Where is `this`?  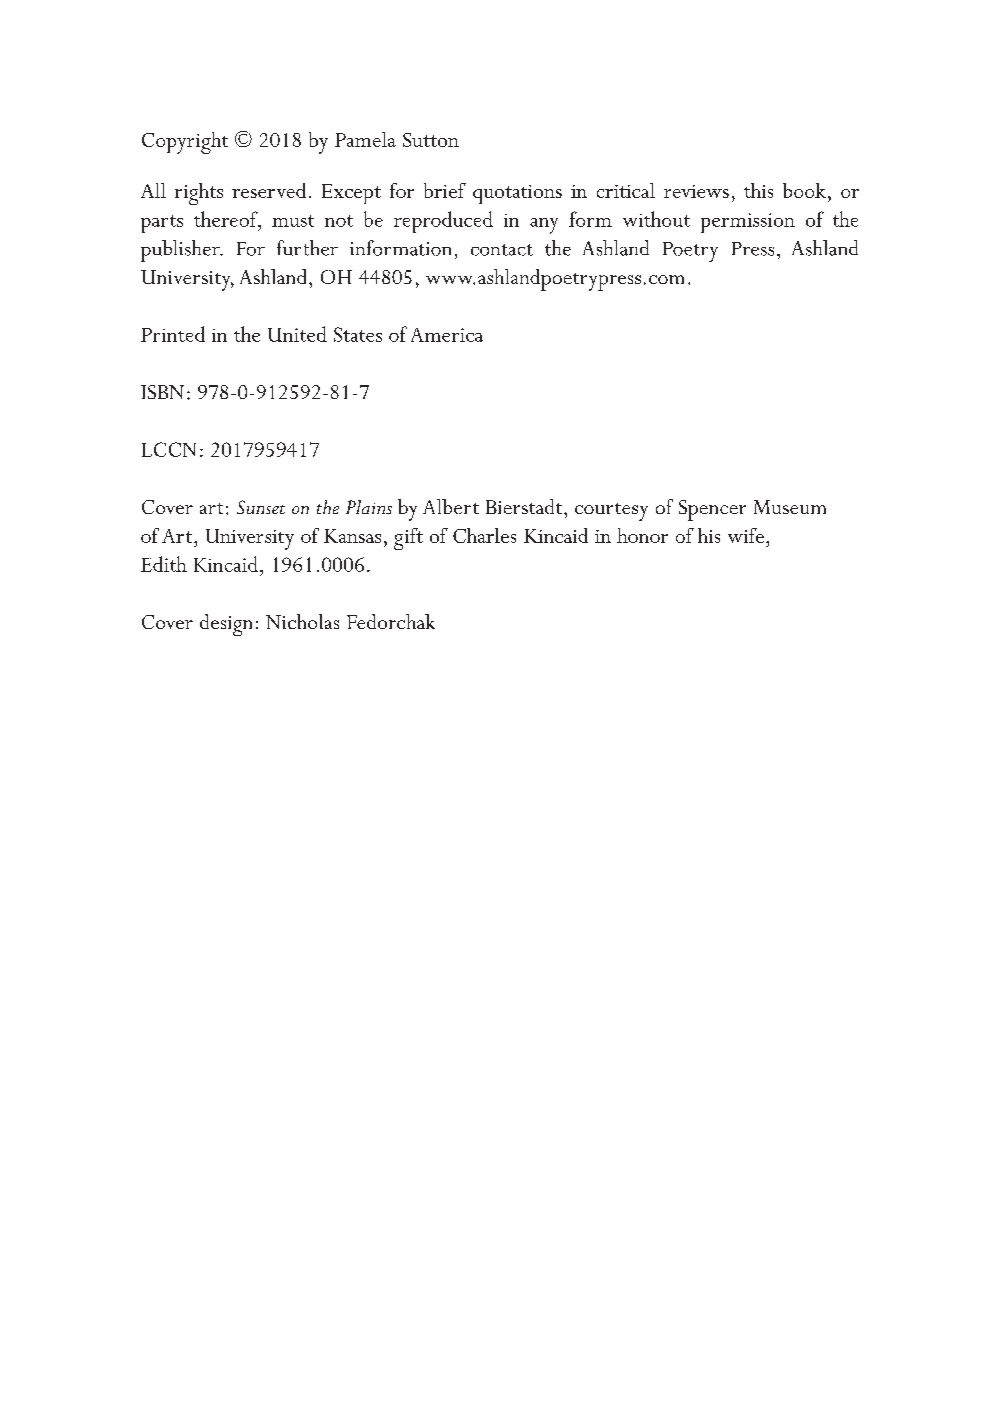
this is located at coordinates (758, 190).
